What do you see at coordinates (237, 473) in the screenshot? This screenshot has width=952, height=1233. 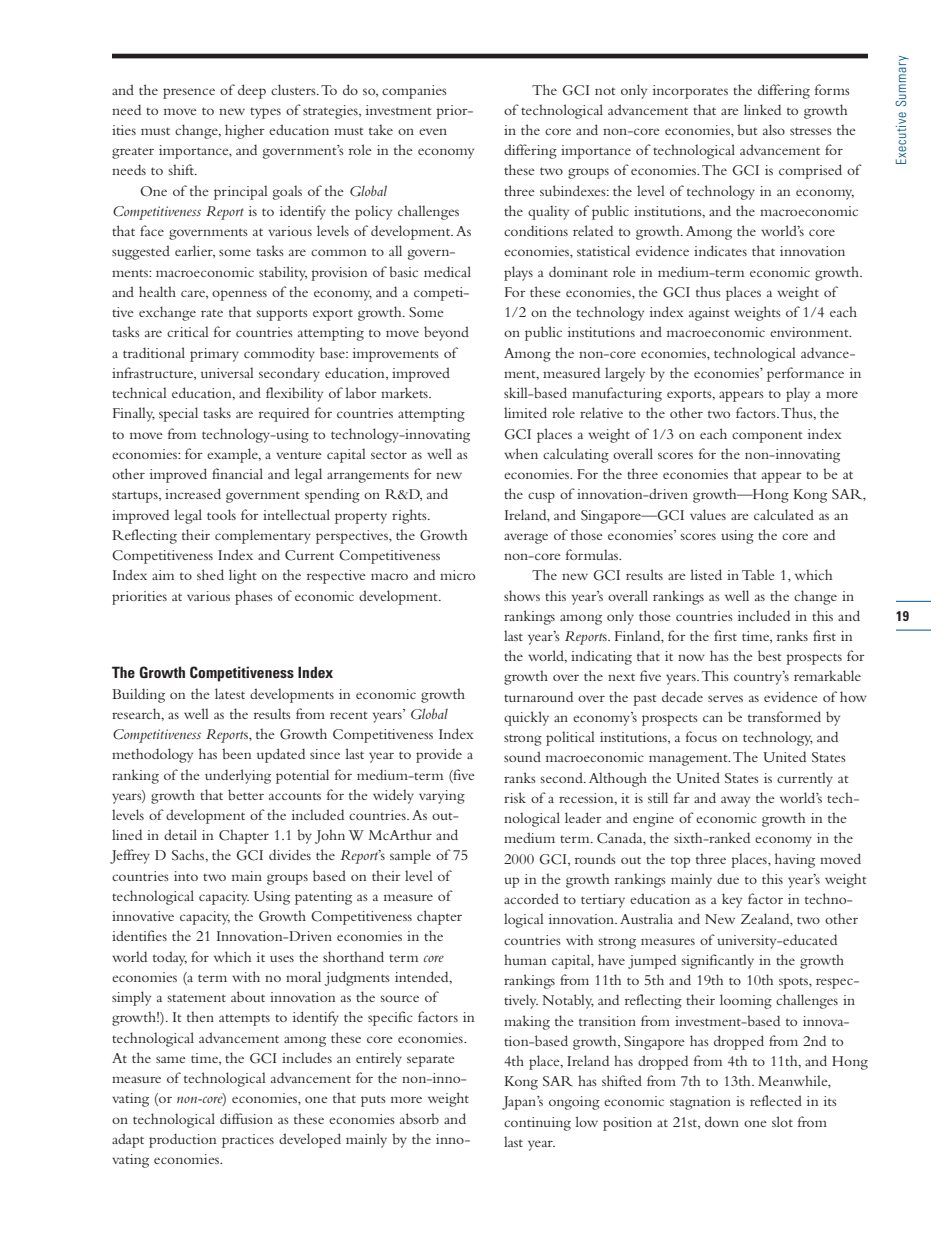 I see `financial` at bounding box center [237, 473].
